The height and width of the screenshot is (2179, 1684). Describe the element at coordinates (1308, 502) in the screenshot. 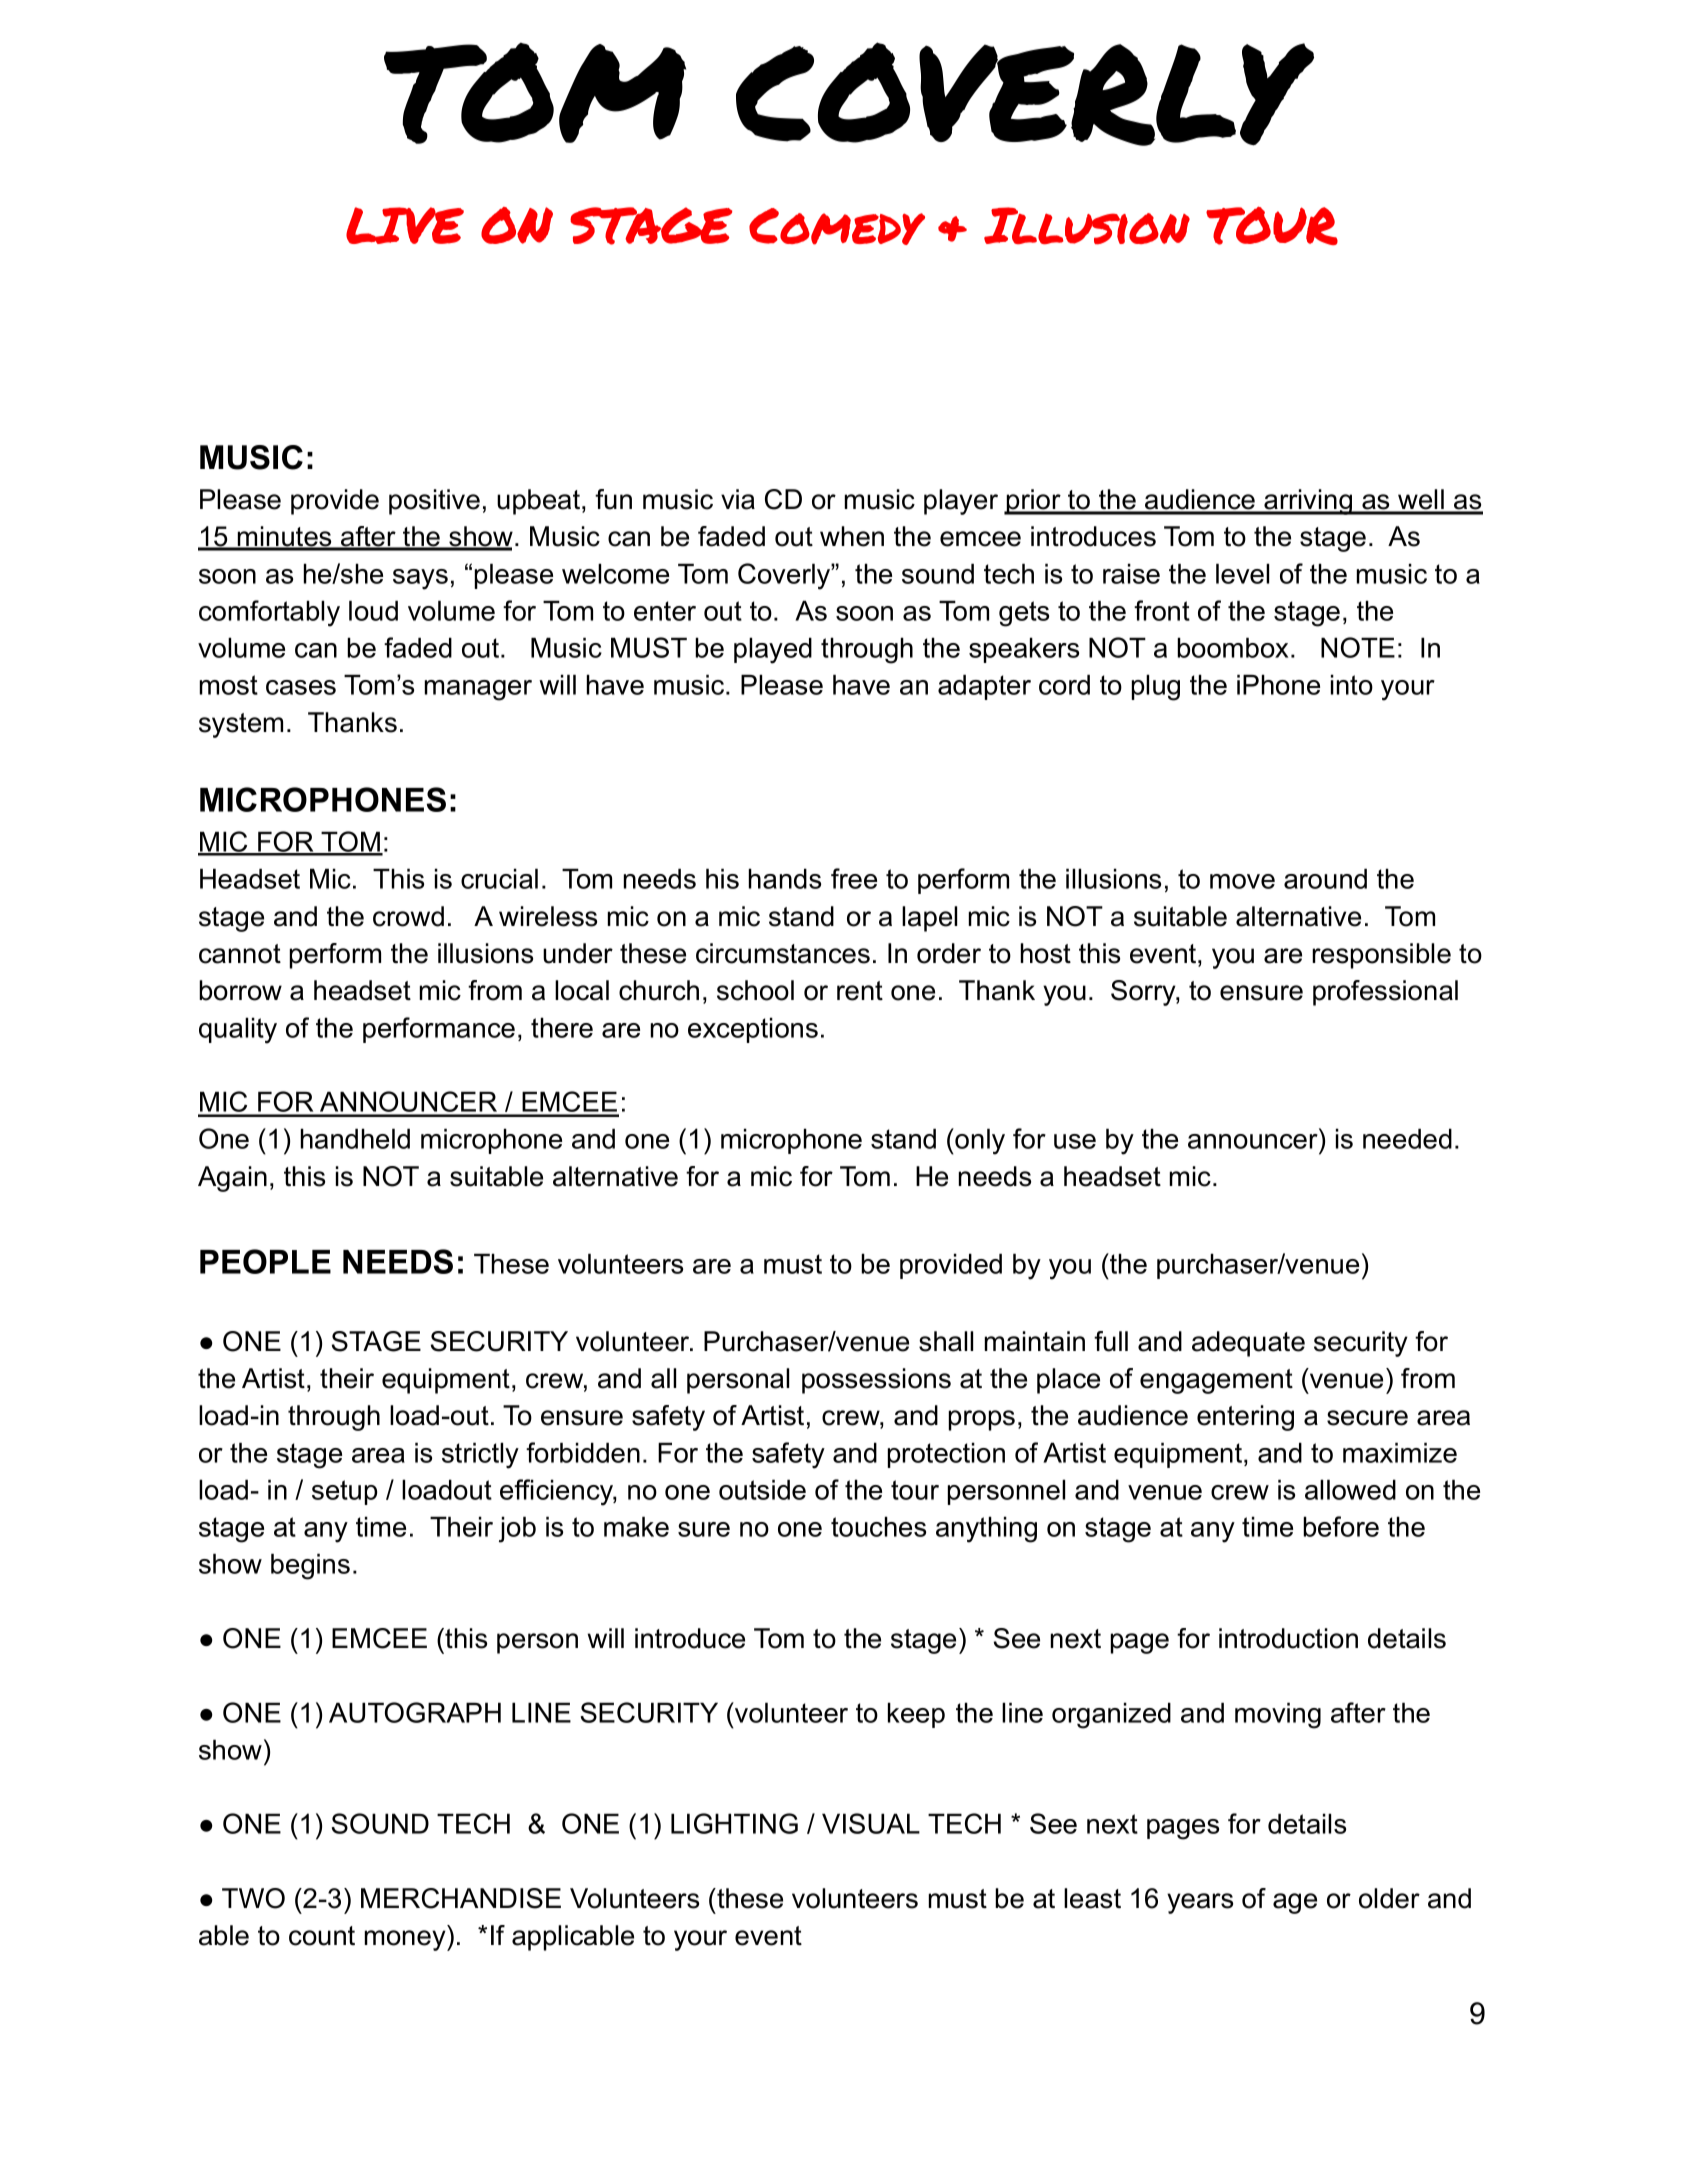

I see `arriving` at that location.
